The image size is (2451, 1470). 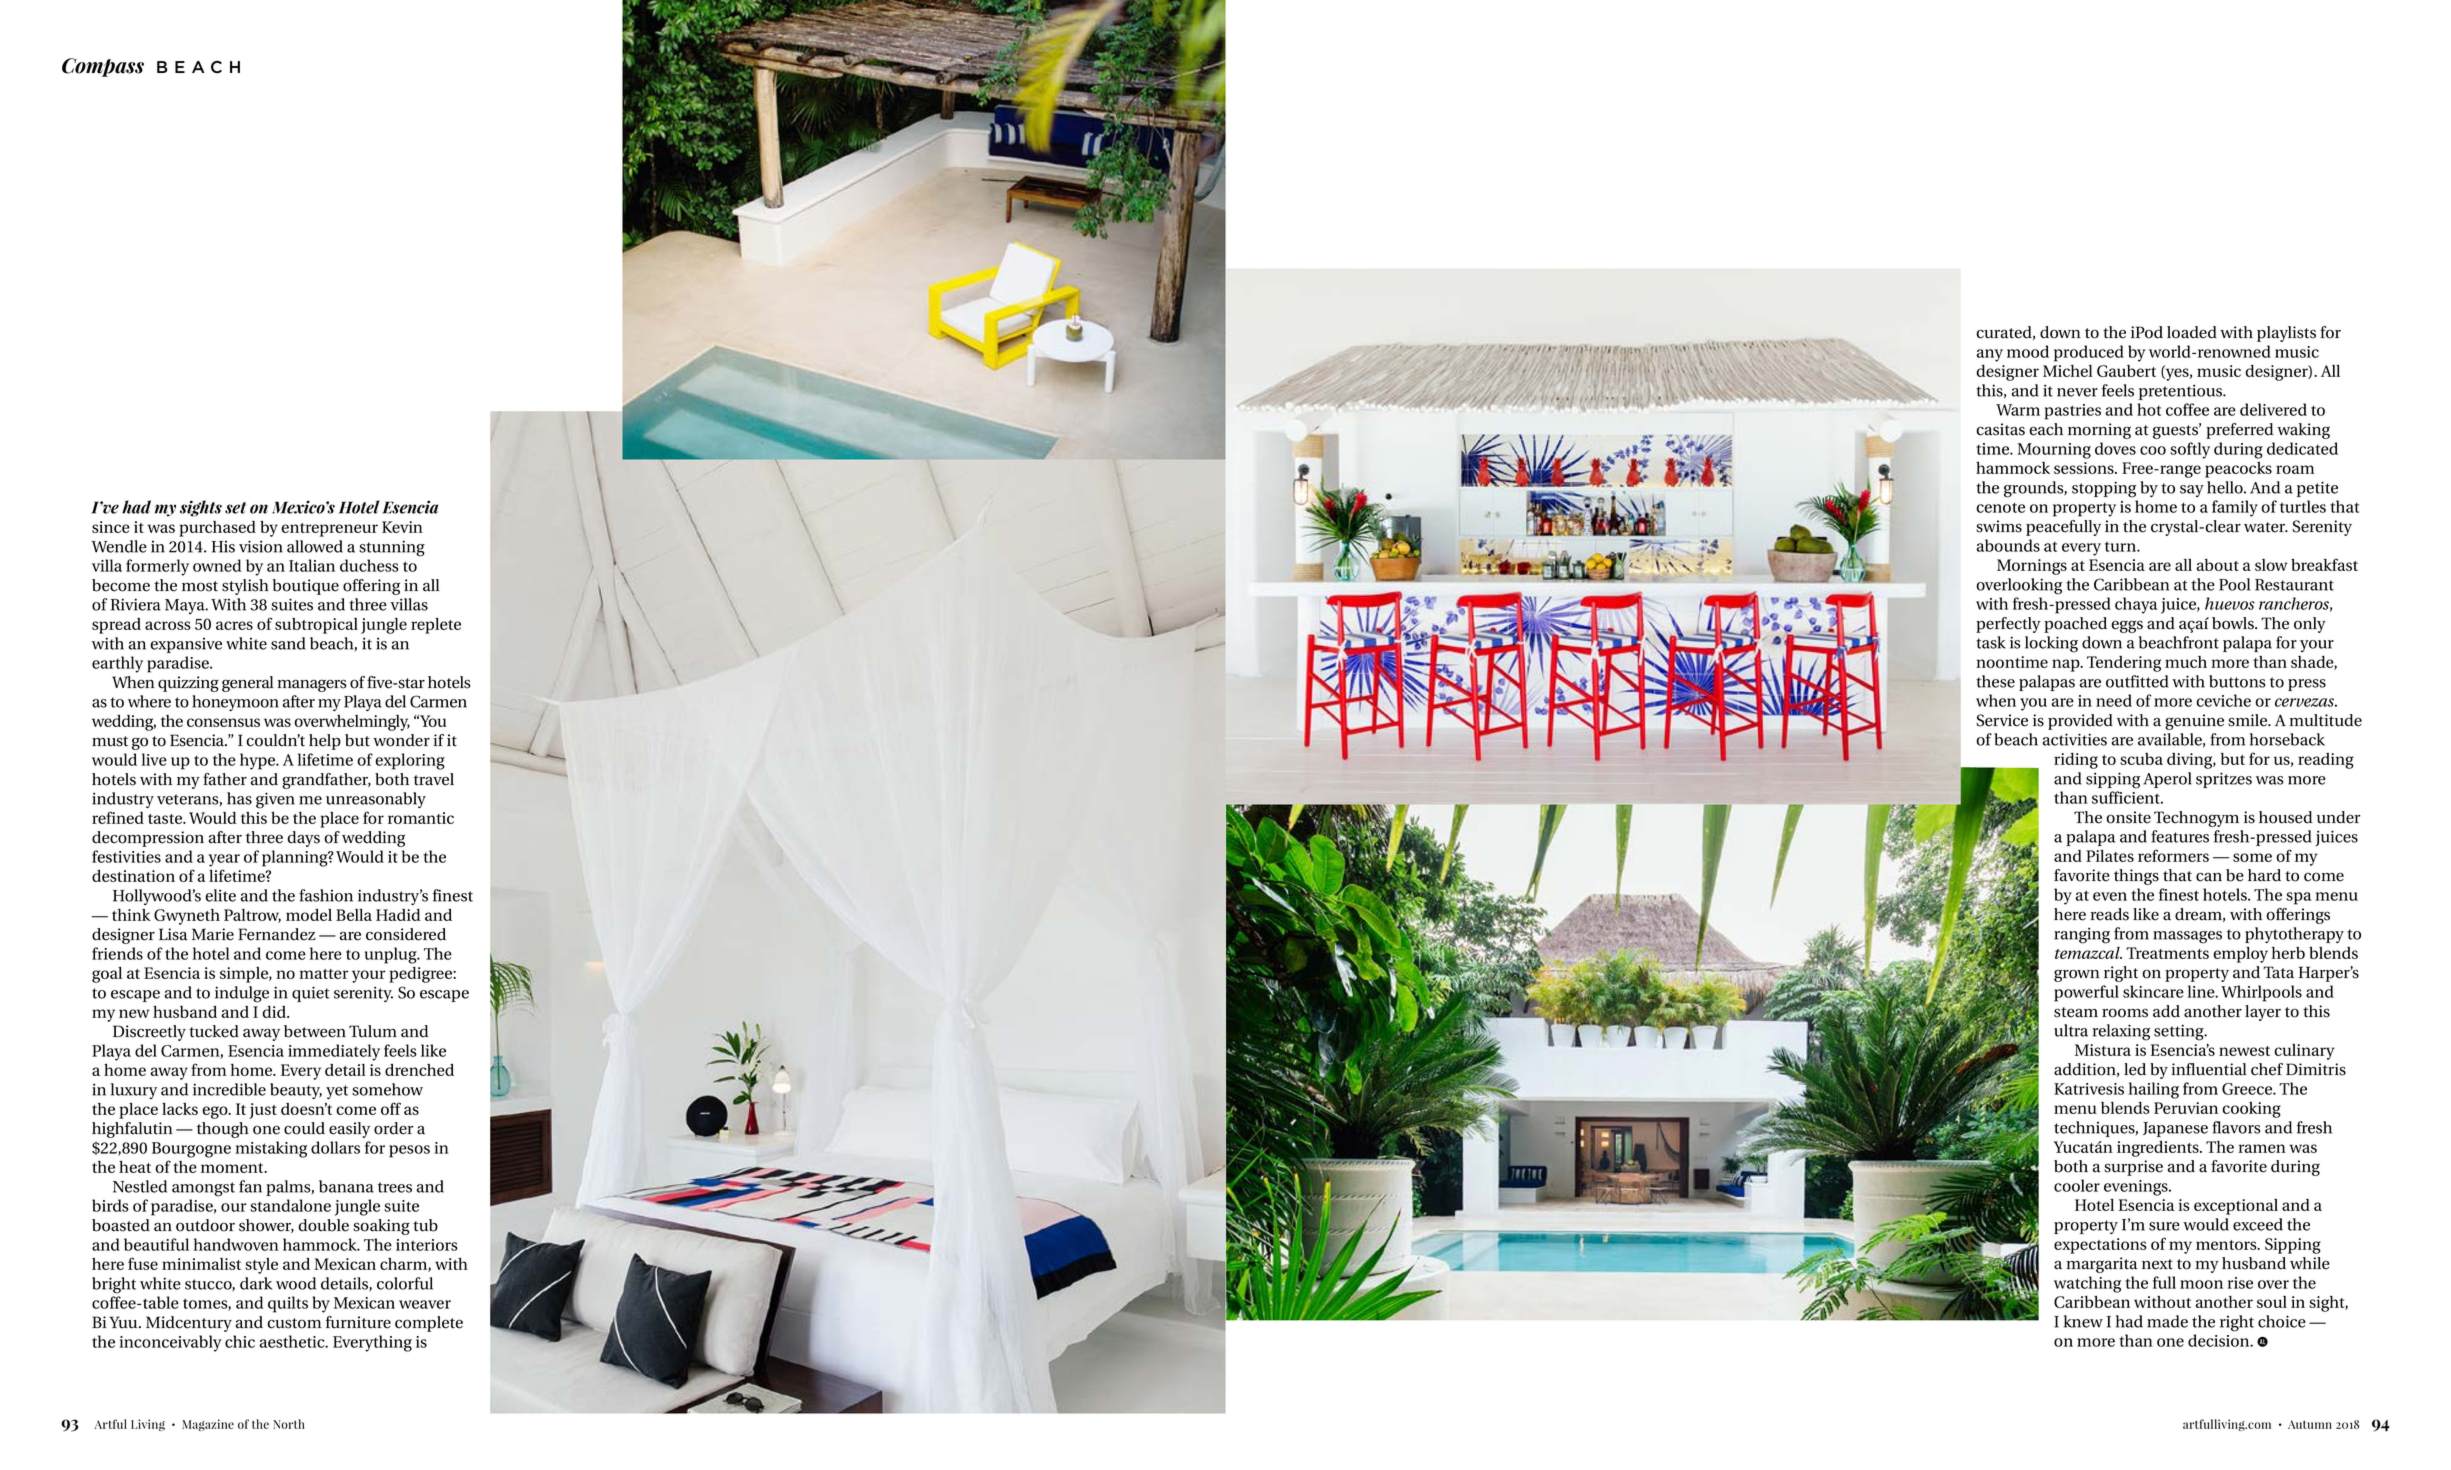 What do you see at coordinates (1995, 681) in the screenshot?
I see `these` at bounding box center [1995, 681].
